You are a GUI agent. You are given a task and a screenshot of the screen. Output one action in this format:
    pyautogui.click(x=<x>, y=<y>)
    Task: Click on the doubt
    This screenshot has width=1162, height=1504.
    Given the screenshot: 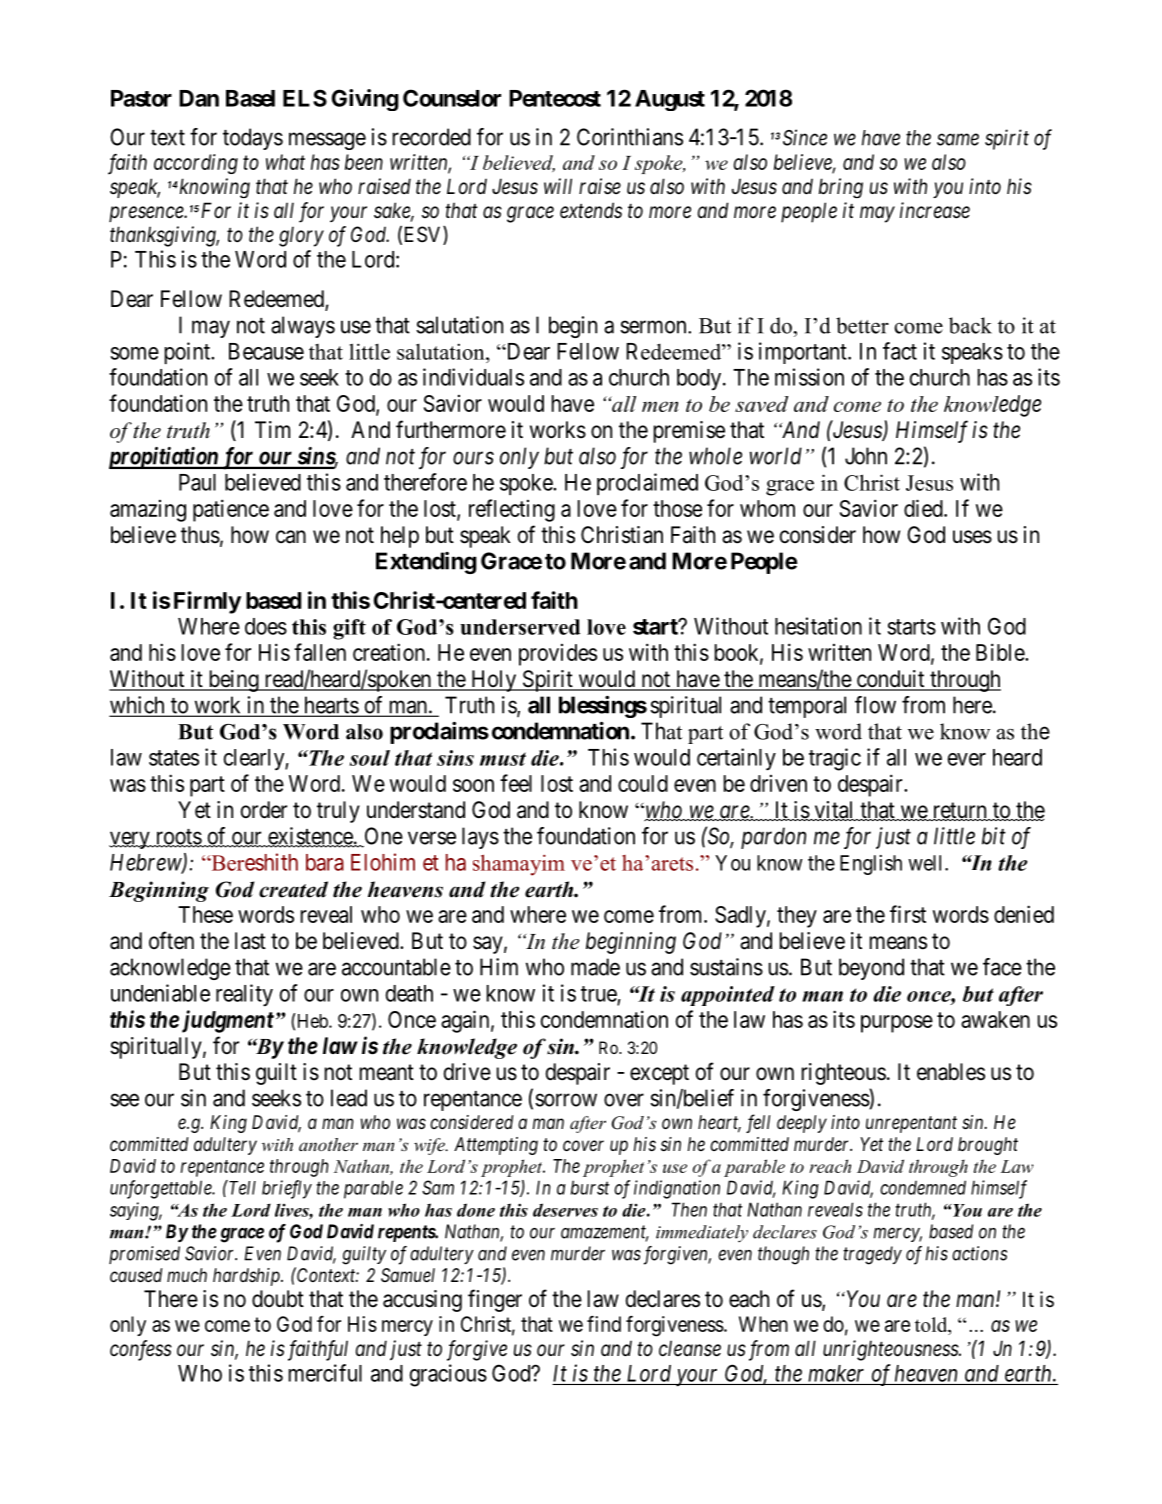 What is the action you would take?
    pyautogui.click(x=278, y=1299)
